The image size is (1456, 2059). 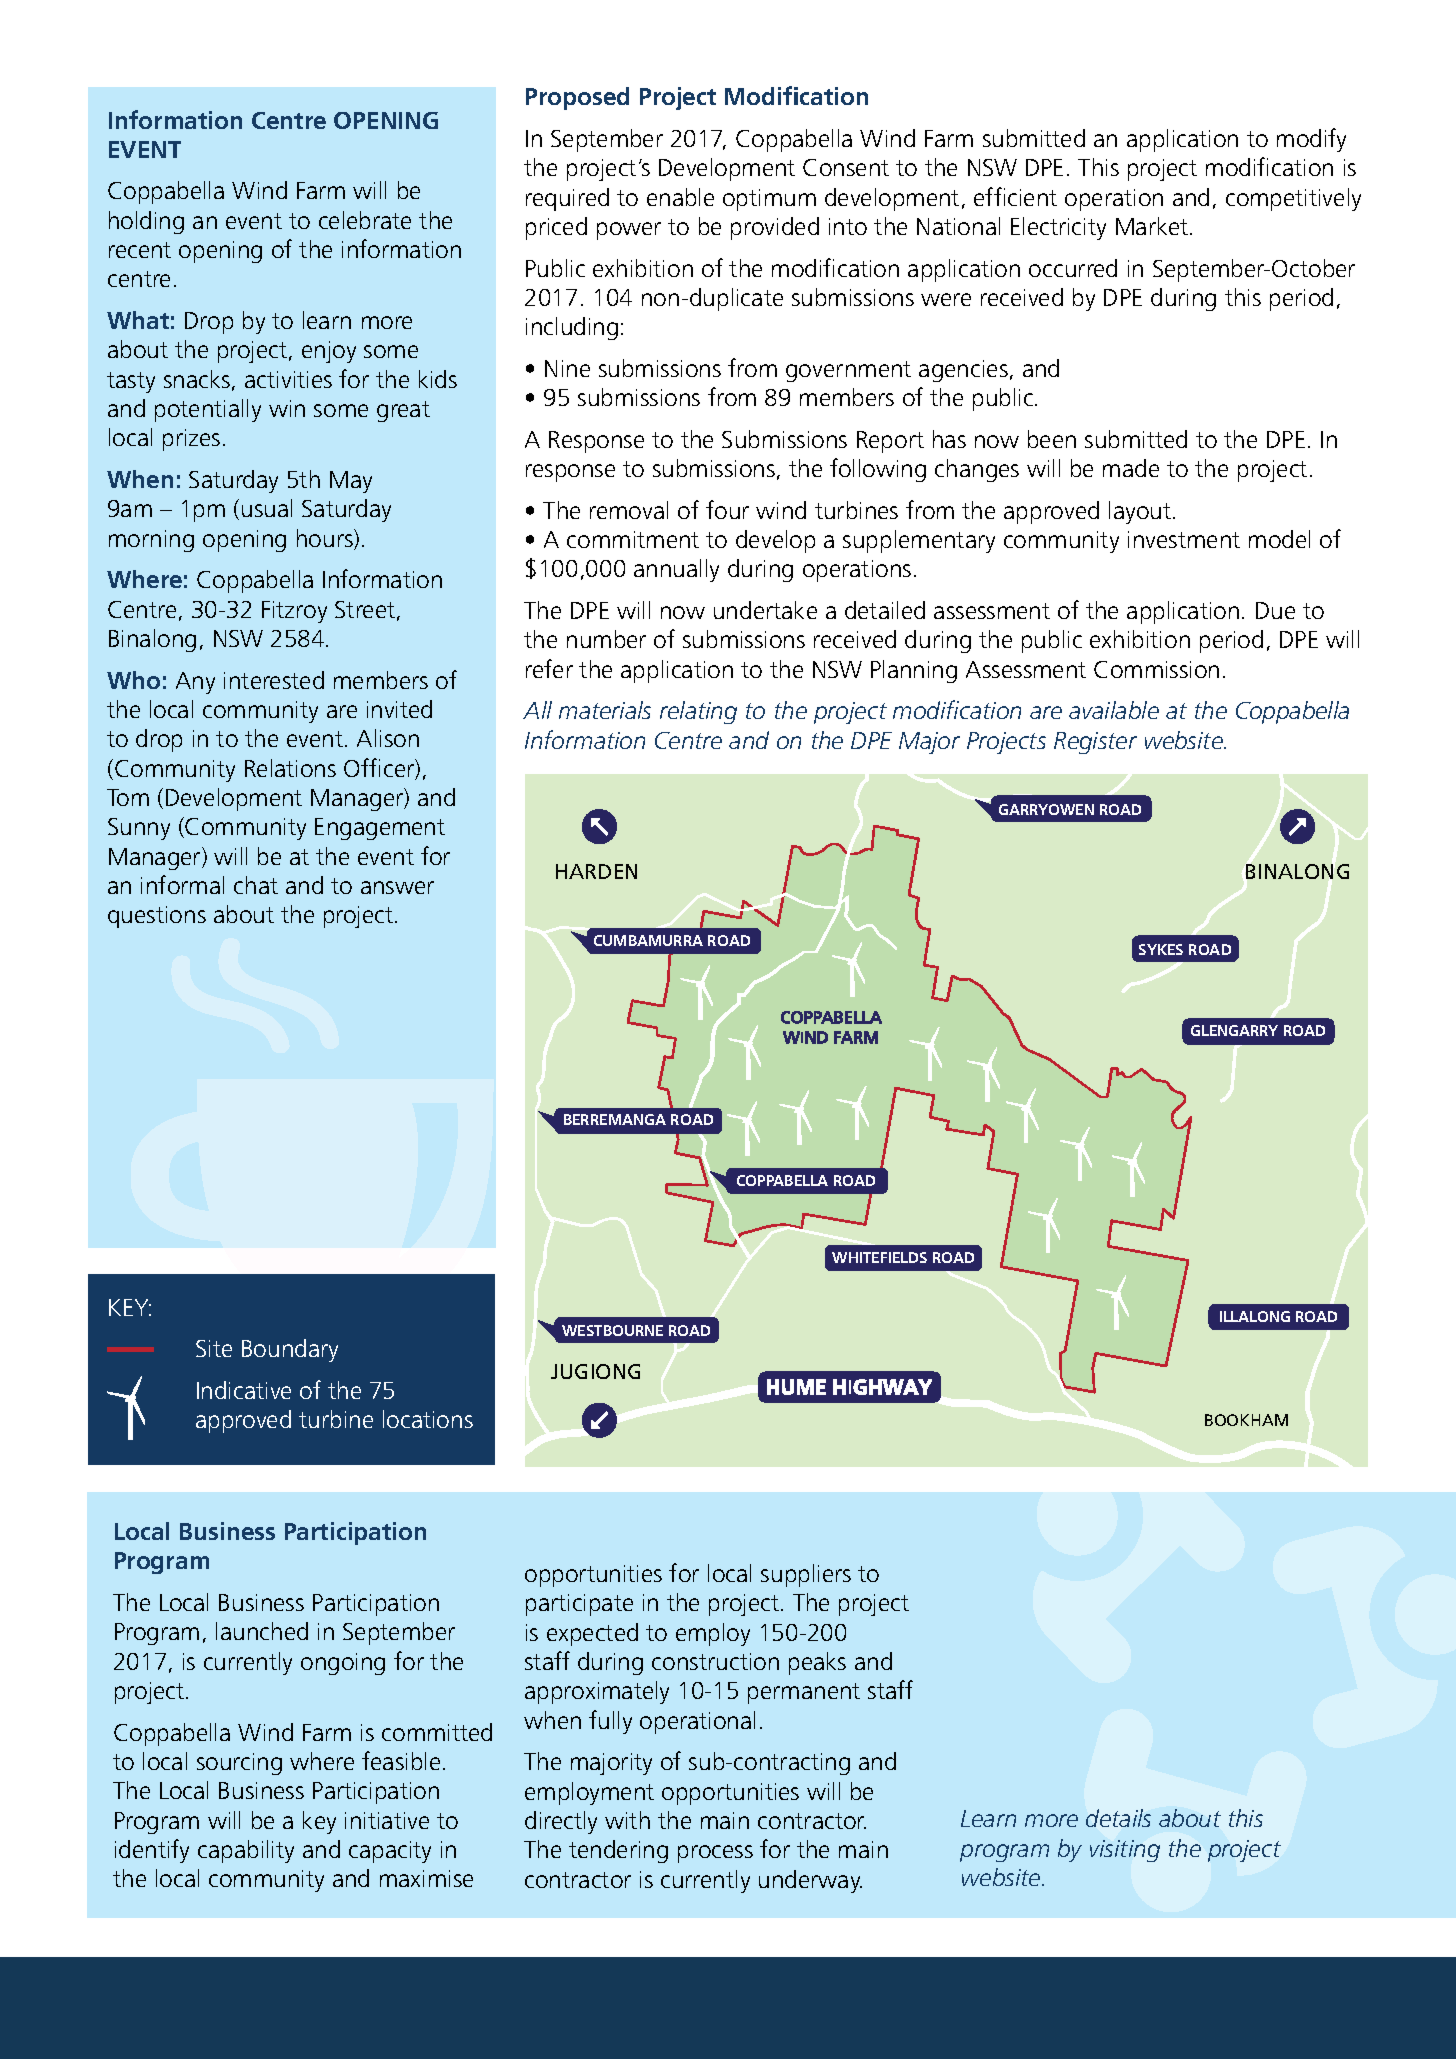 I want to click on SYKES, so click(x=1161, y=949).
